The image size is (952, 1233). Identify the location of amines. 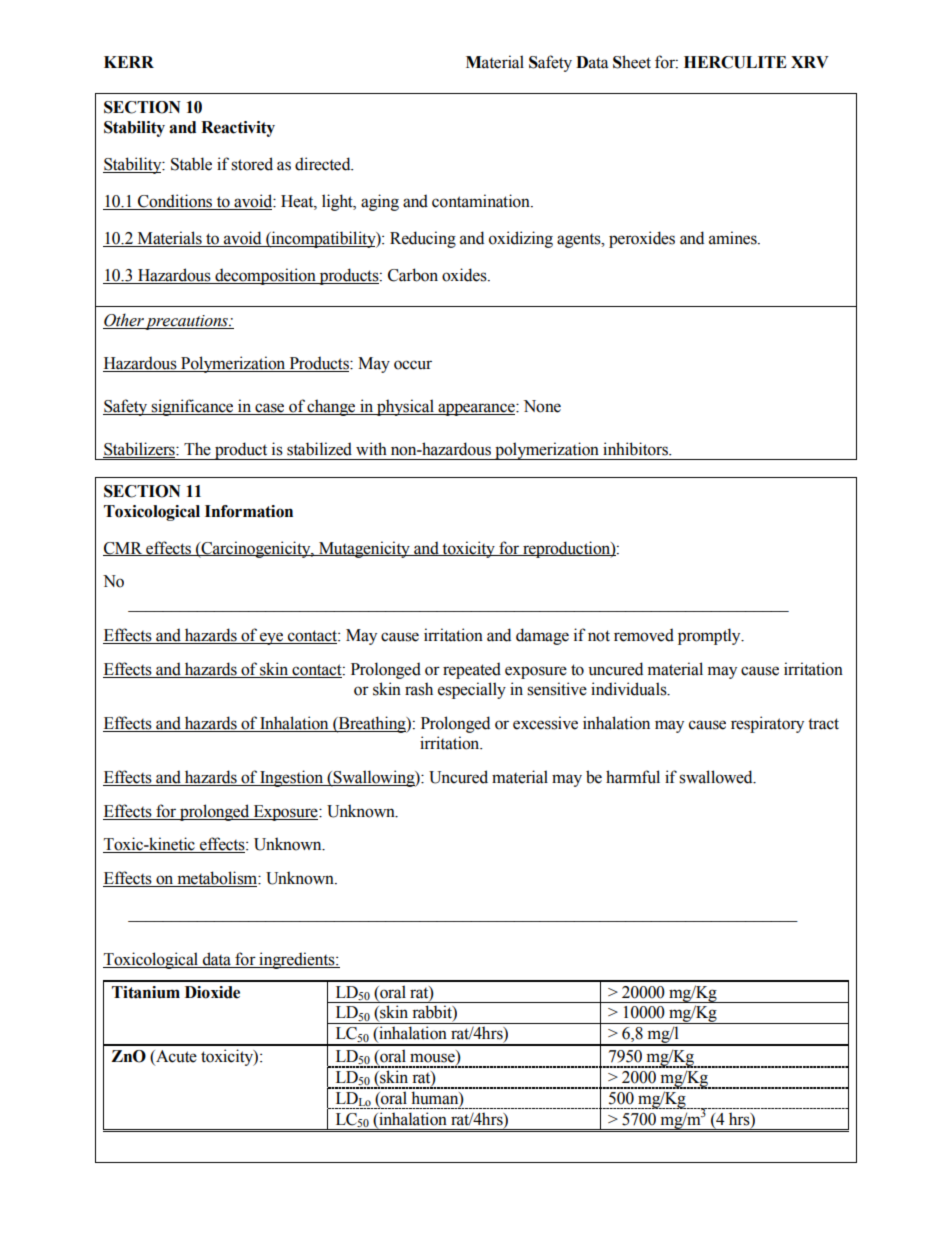
(734, 238).
